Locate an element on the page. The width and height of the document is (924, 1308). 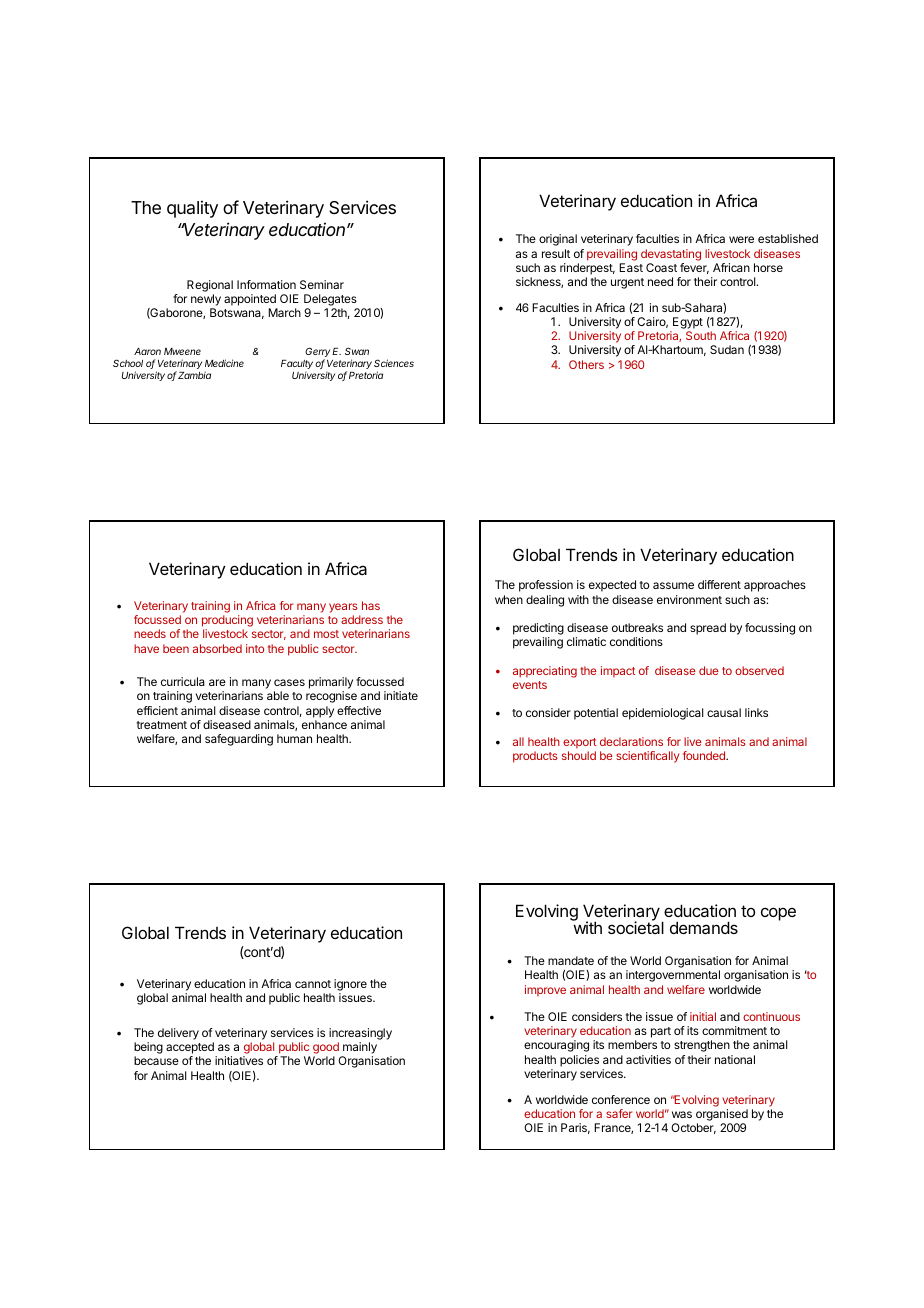
founded is located at coordinates (705, 755).
